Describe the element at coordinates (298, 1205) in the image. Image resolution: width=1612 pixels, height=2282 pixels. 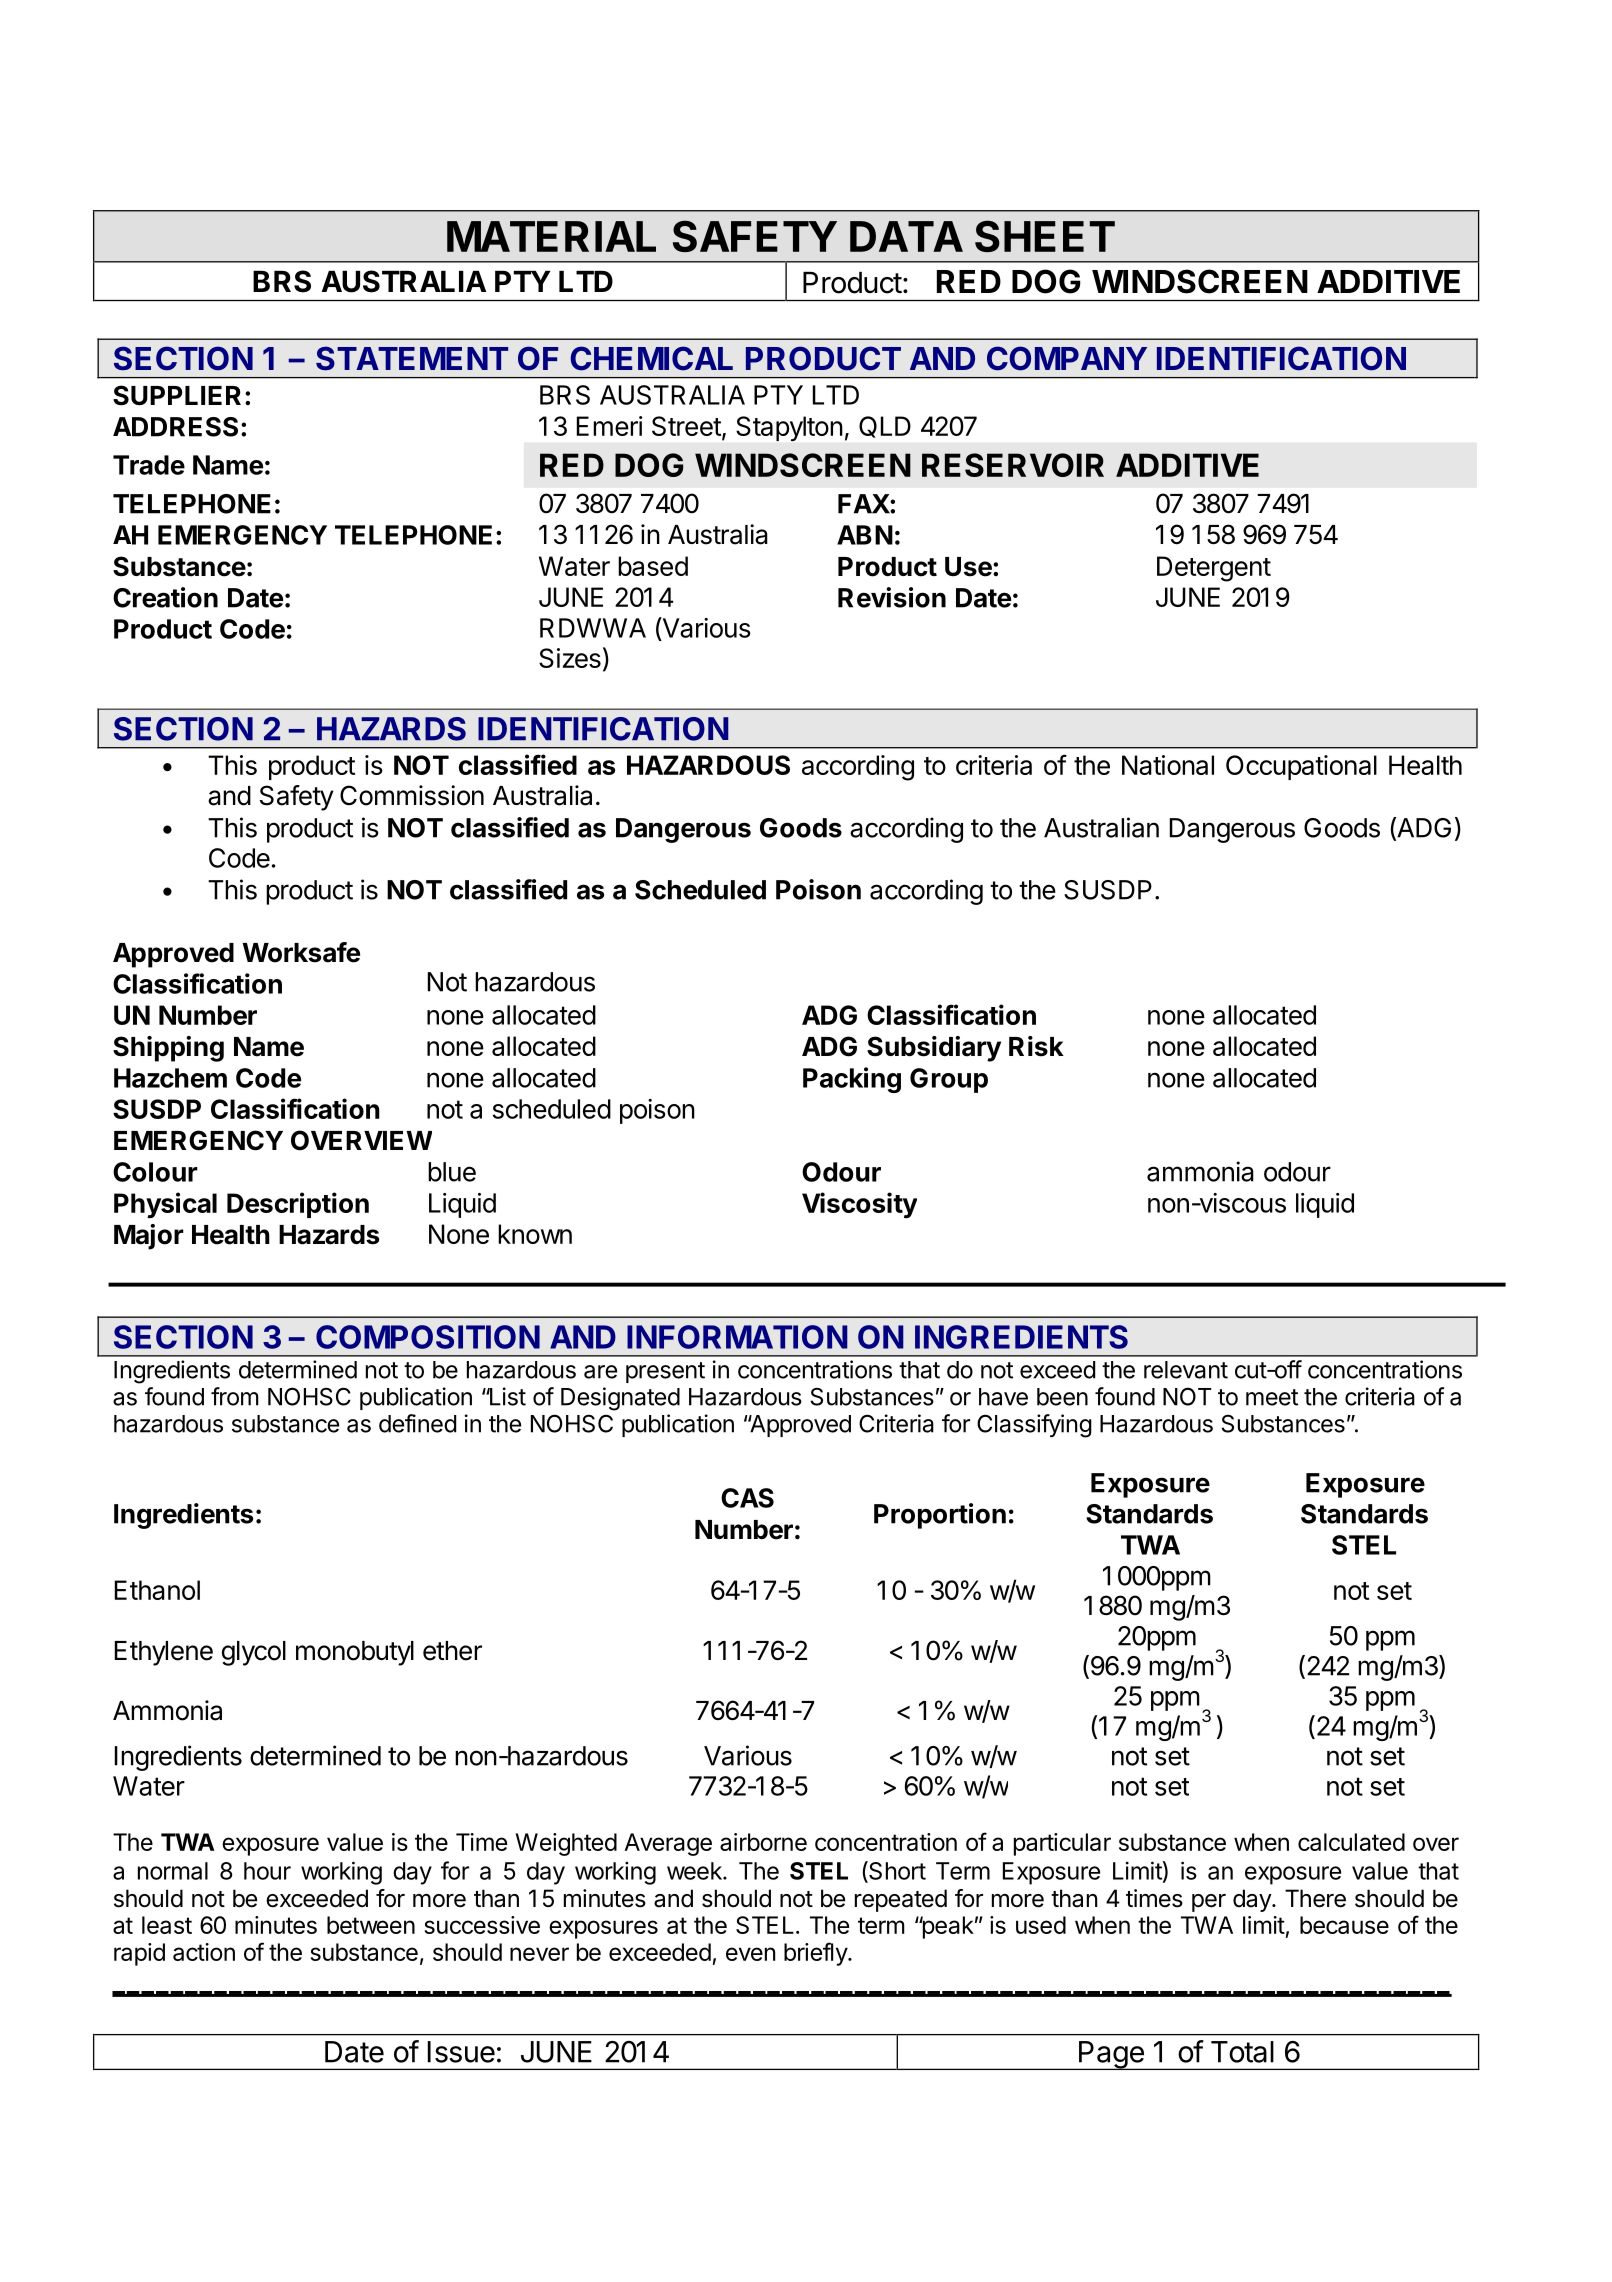
I see `Description` at that location.
